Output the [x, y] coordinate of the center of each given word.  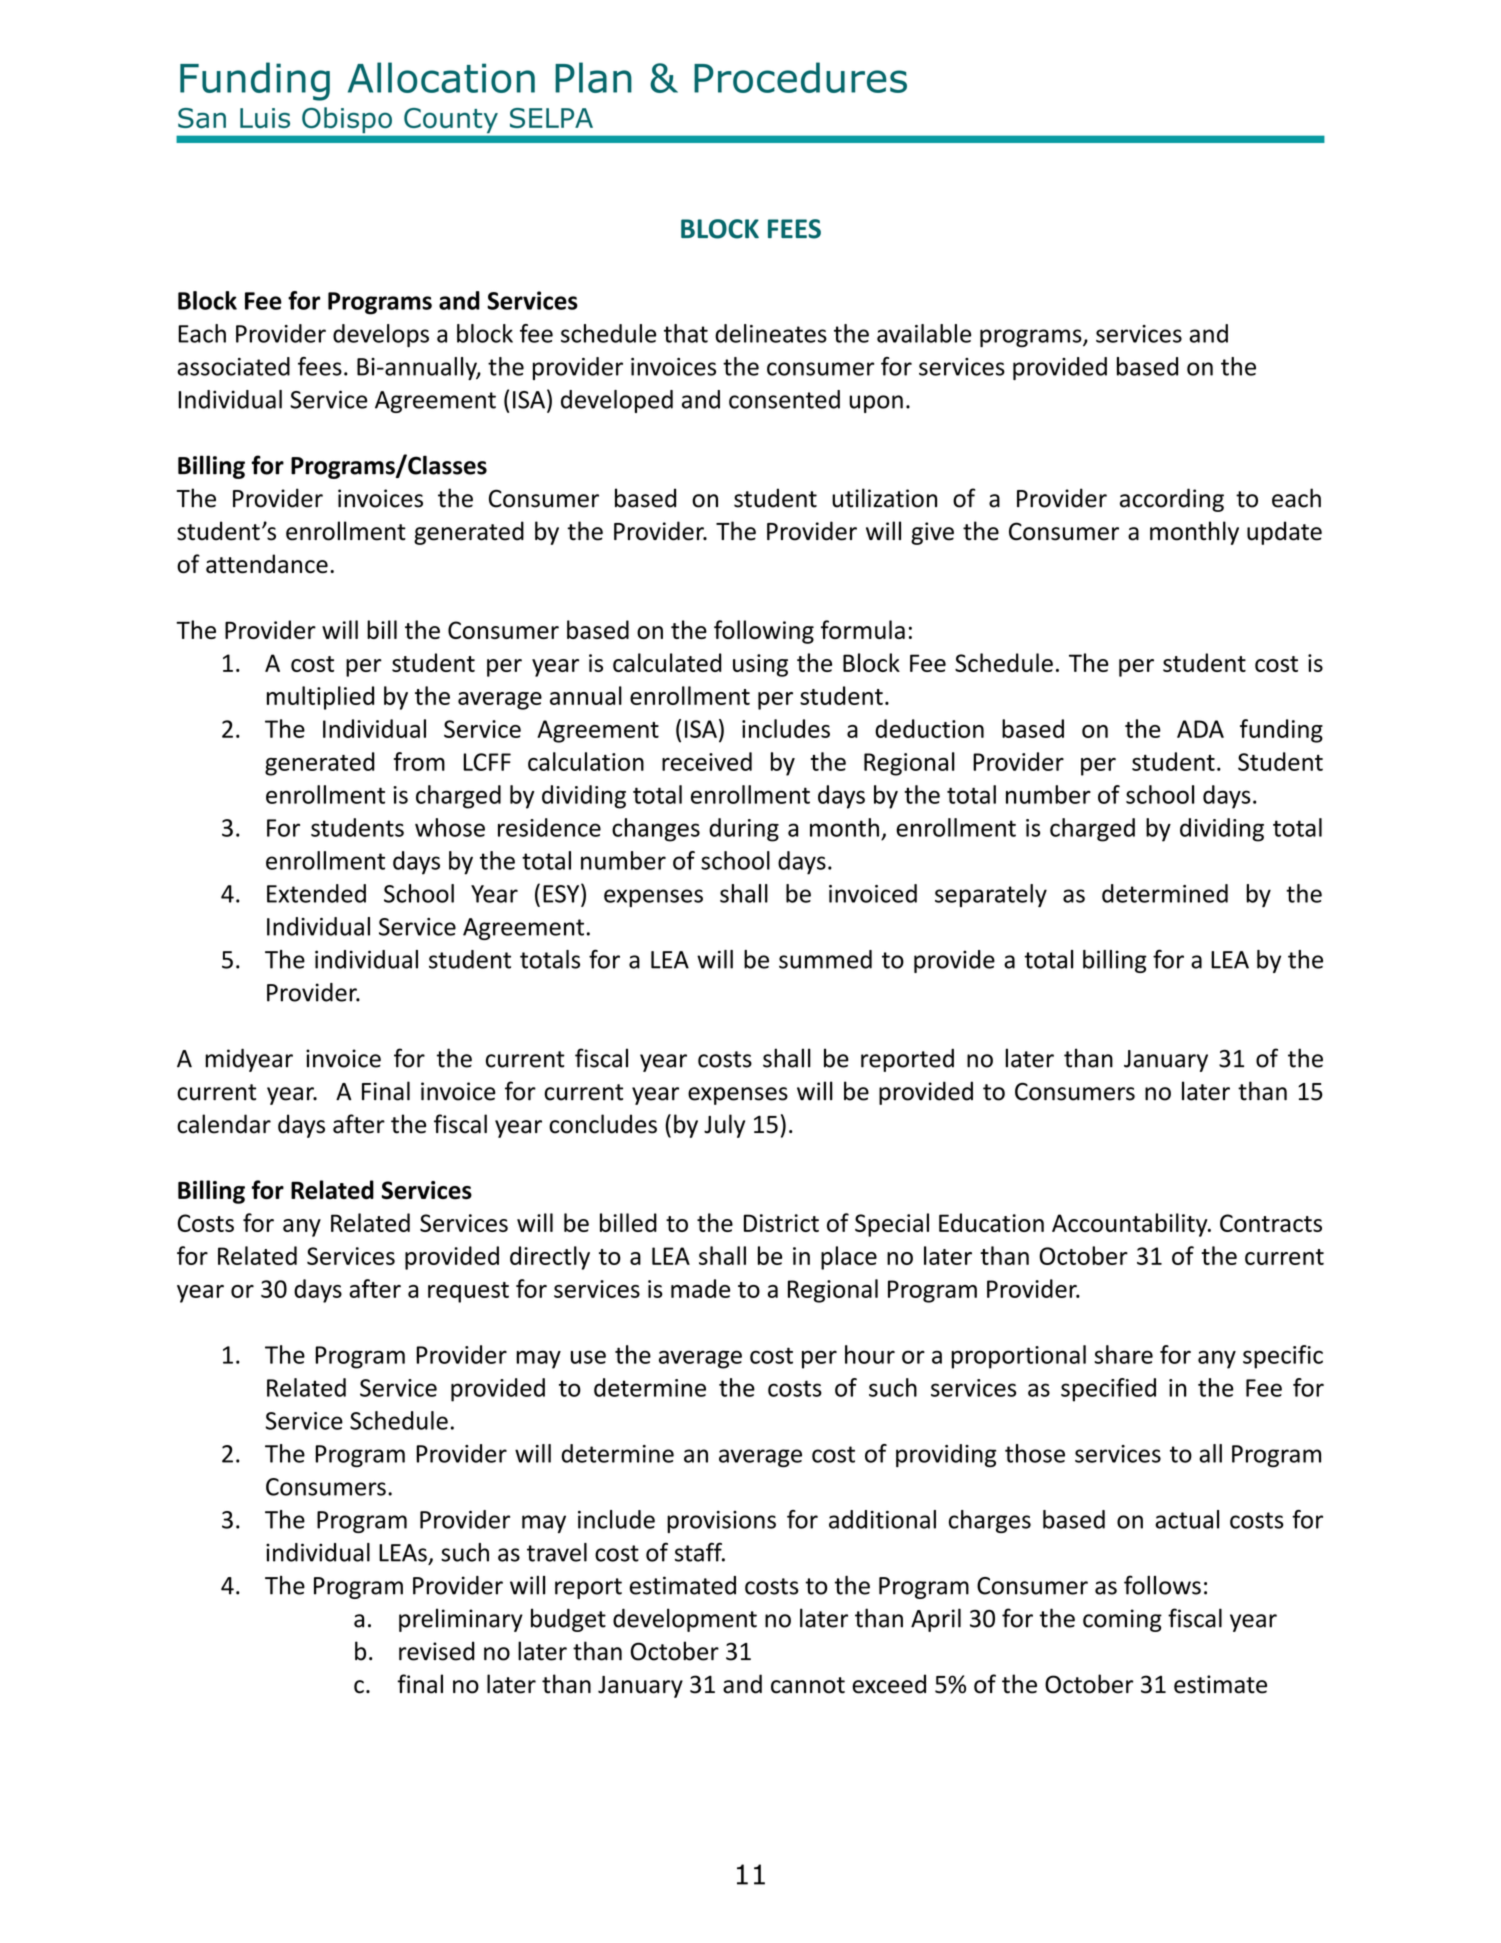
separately [991, 896]
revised [437, 1651]
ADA [1200, 729]
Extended [316, 893]
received [707, 761]
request [468, 1292]
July [724, 1126]
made [700, 1288]
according [1172, 500]
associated [233, 366]
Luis [265, 118]
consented [784, 399]
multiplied [320, 698]
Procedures [800, 77]
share [1123, 1354]
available [924, 333]
